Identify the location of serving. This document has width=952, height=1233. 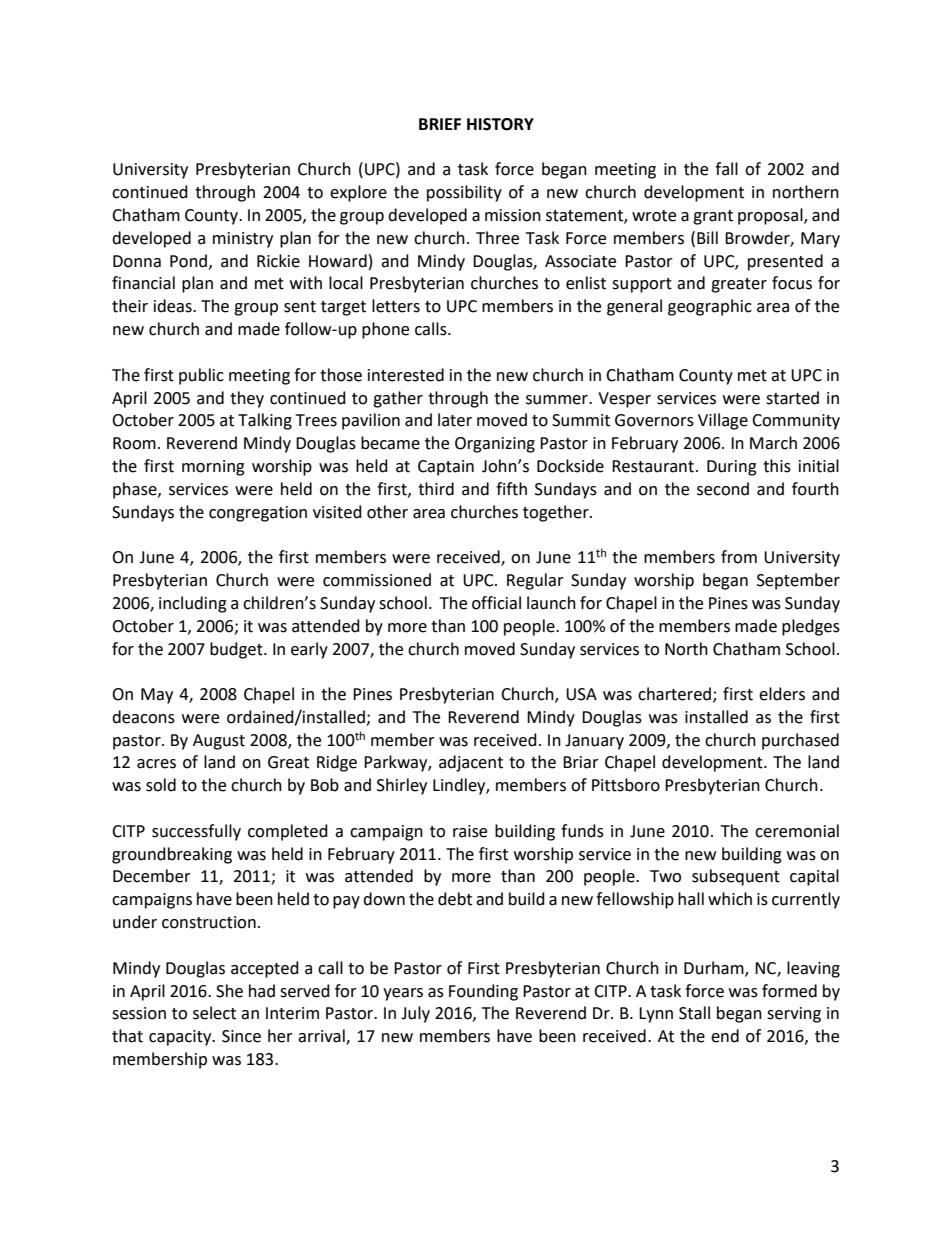
(794, 1015).
